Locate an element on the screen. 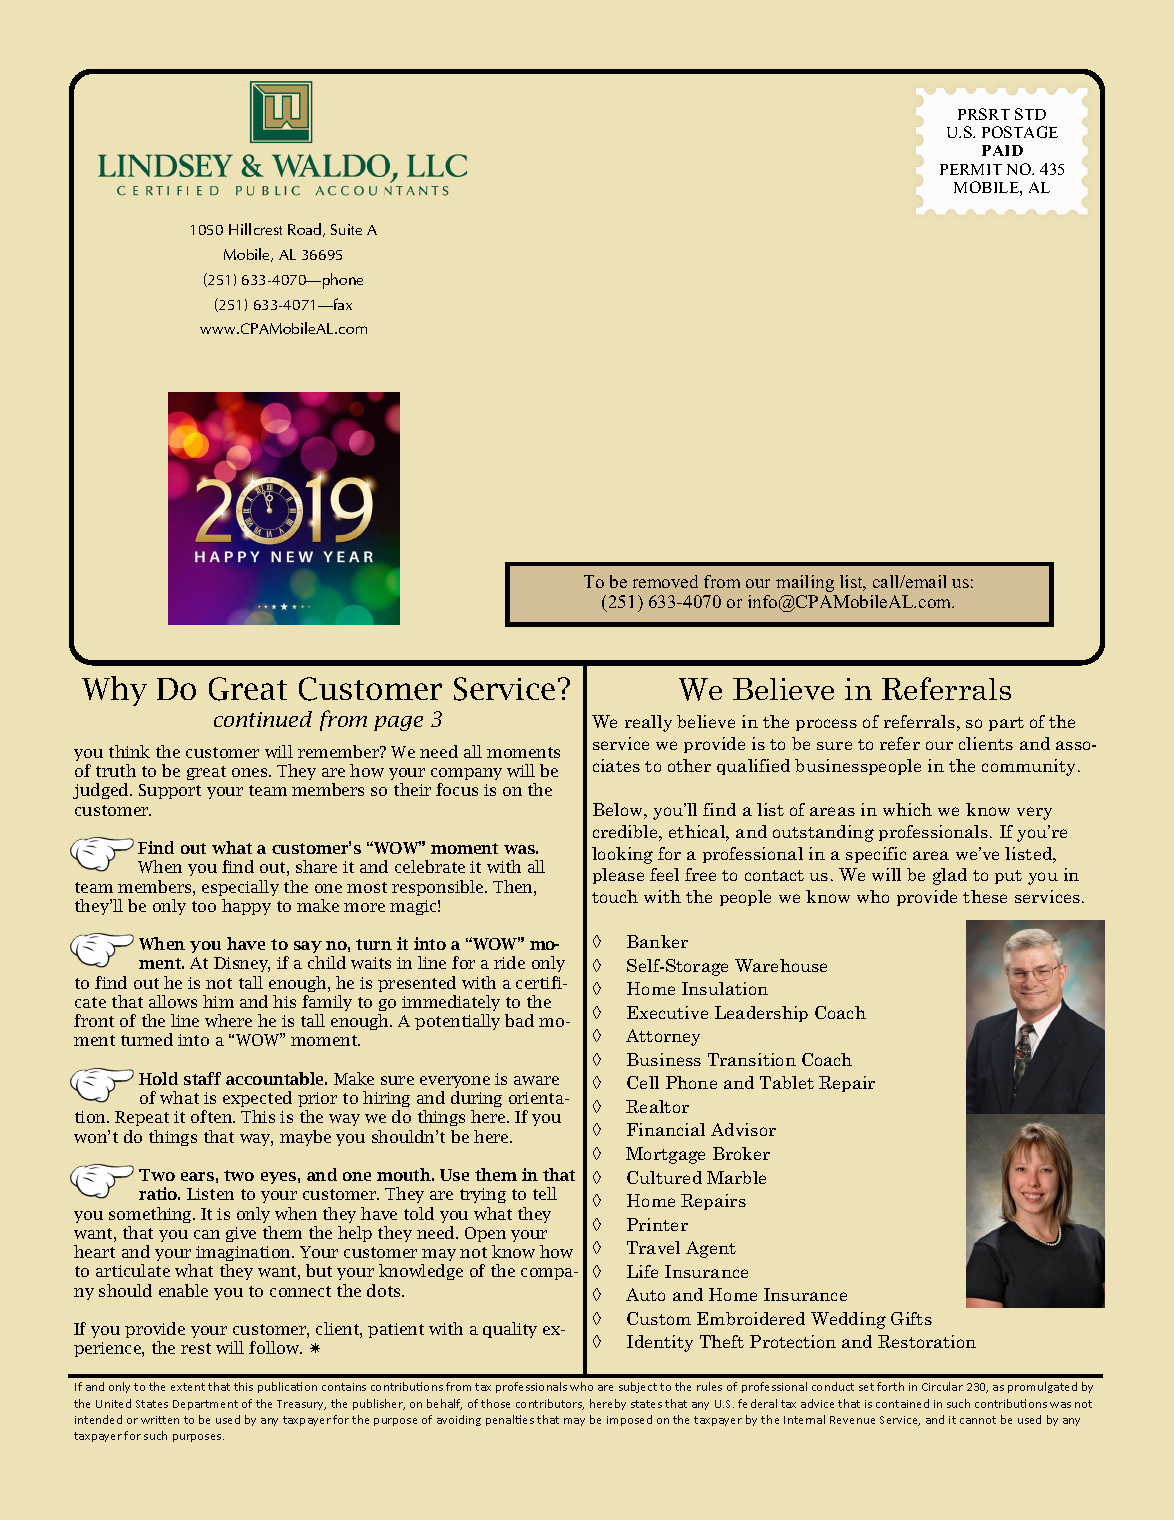  really is located at coordinates (648, 723).
